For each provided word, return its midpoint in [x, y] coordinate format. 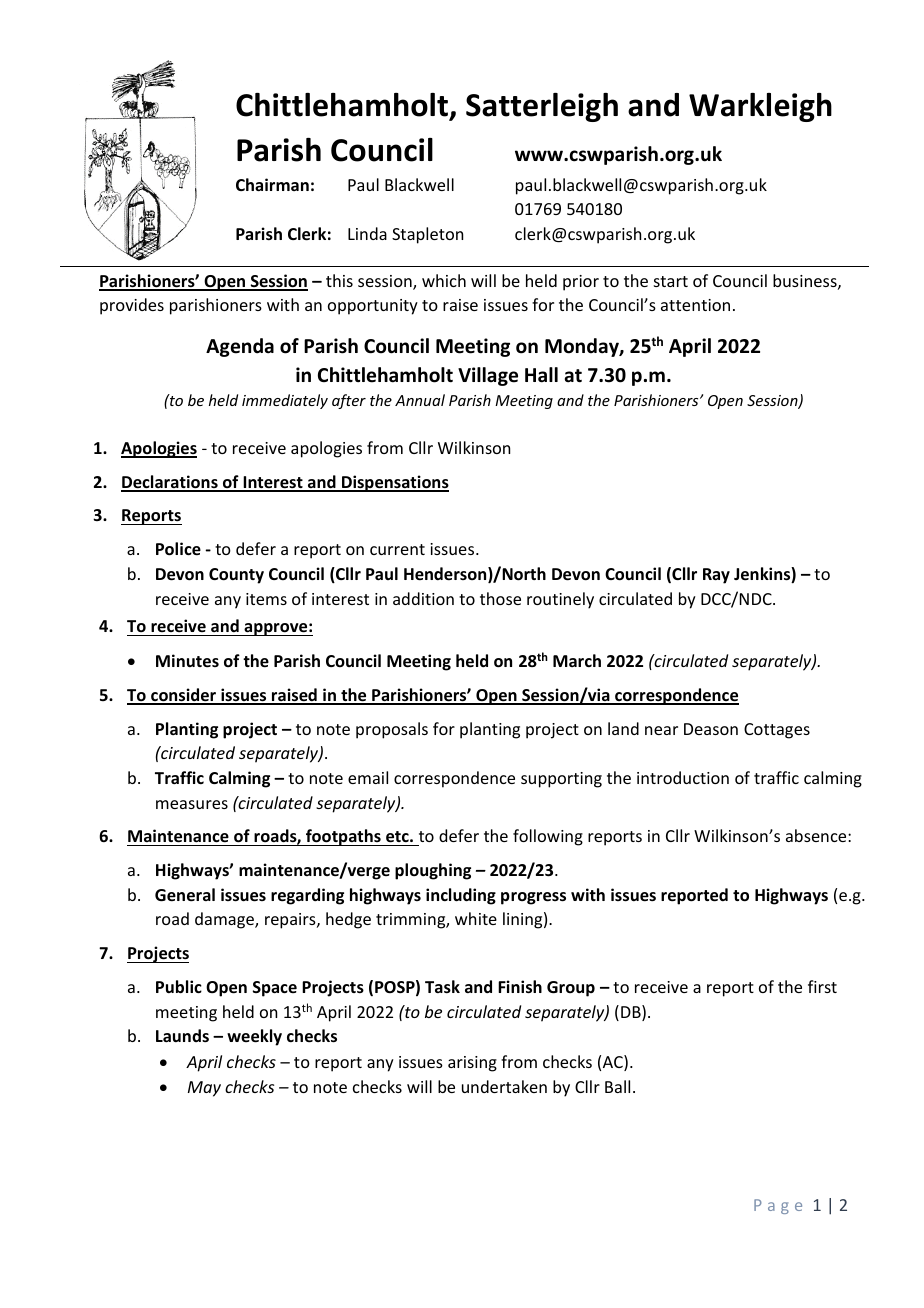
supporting [561, 780]
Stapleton [427, 235]
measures [192, 804]
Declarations [170, 483]
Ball [617, 1086]
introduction [683, 777]
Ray [716, 576]
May [204, 1089]
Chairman [272, 184]
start [671, 281]
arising [472, 1064]
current [397, 549]
